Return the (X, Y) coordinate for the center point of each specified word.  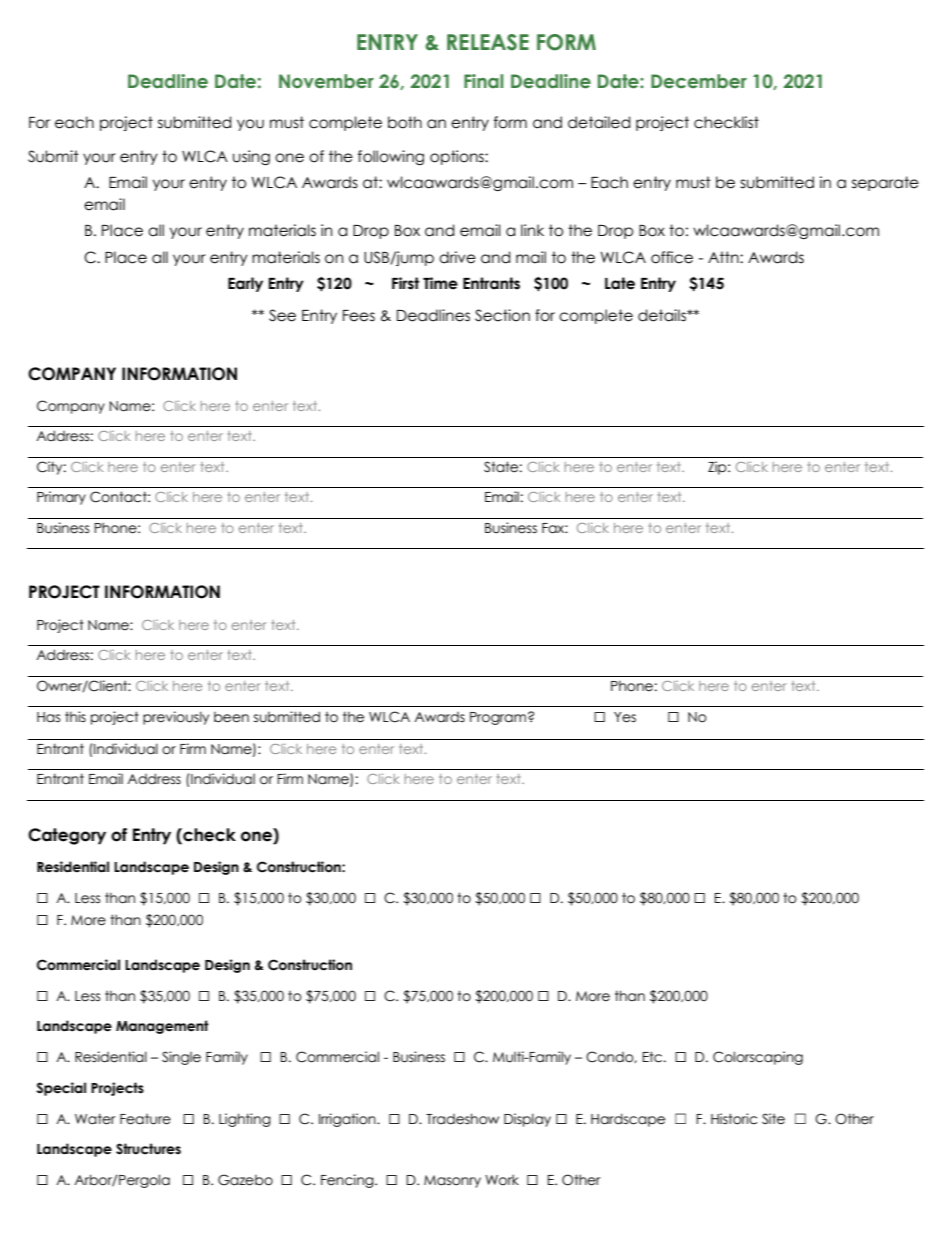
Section (502, 315)
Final (483, 81)
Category (67, 836)
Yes (625, 717)
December (699, 81)
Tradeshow (462, 1119)
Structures (148, 1149)
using (251, 157)
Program (498, 718)
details (663, 315)
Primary (61, 498)
